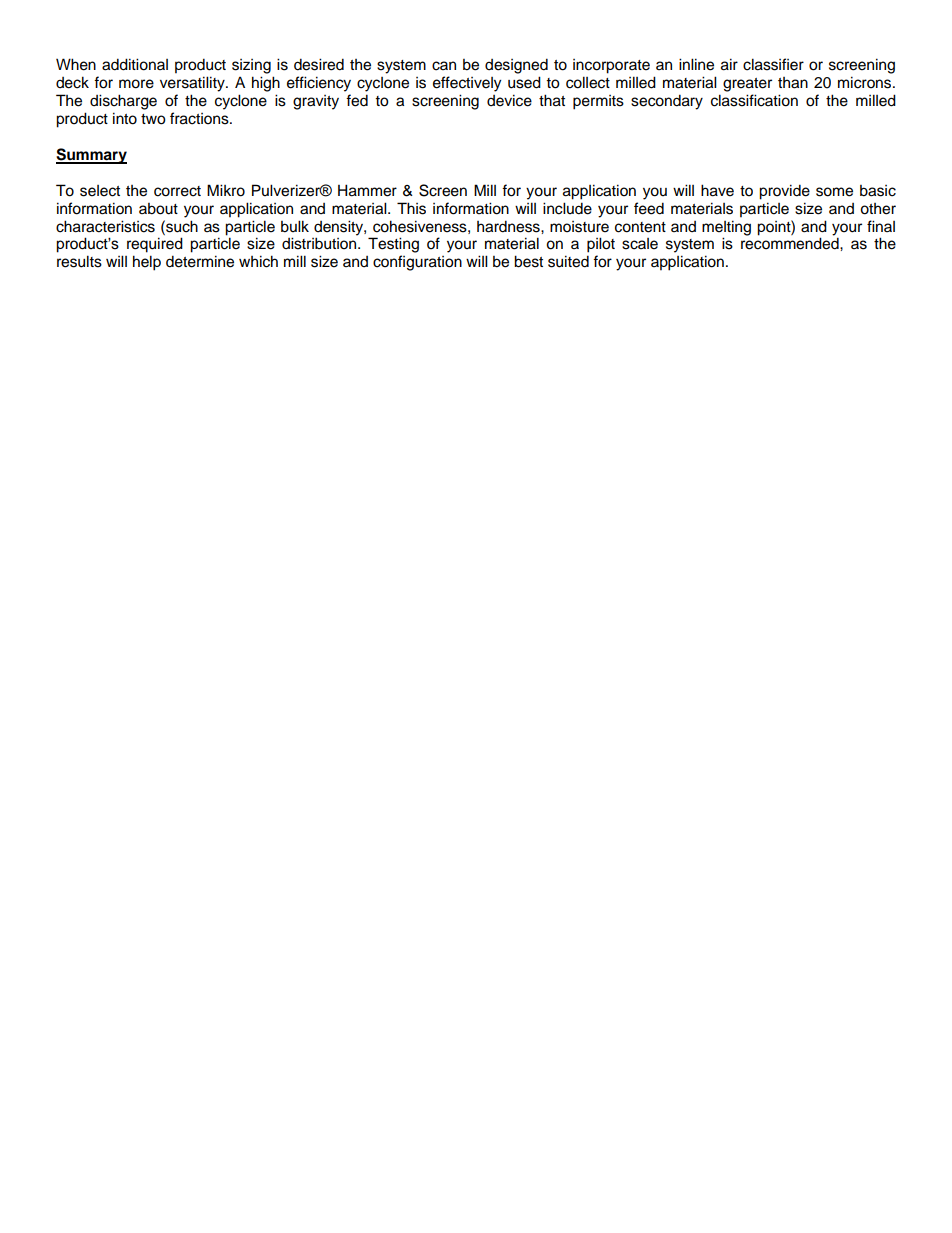 The width and height of the screenshot is (952, 1233). I want to click on classifier, so click(773, 64).
